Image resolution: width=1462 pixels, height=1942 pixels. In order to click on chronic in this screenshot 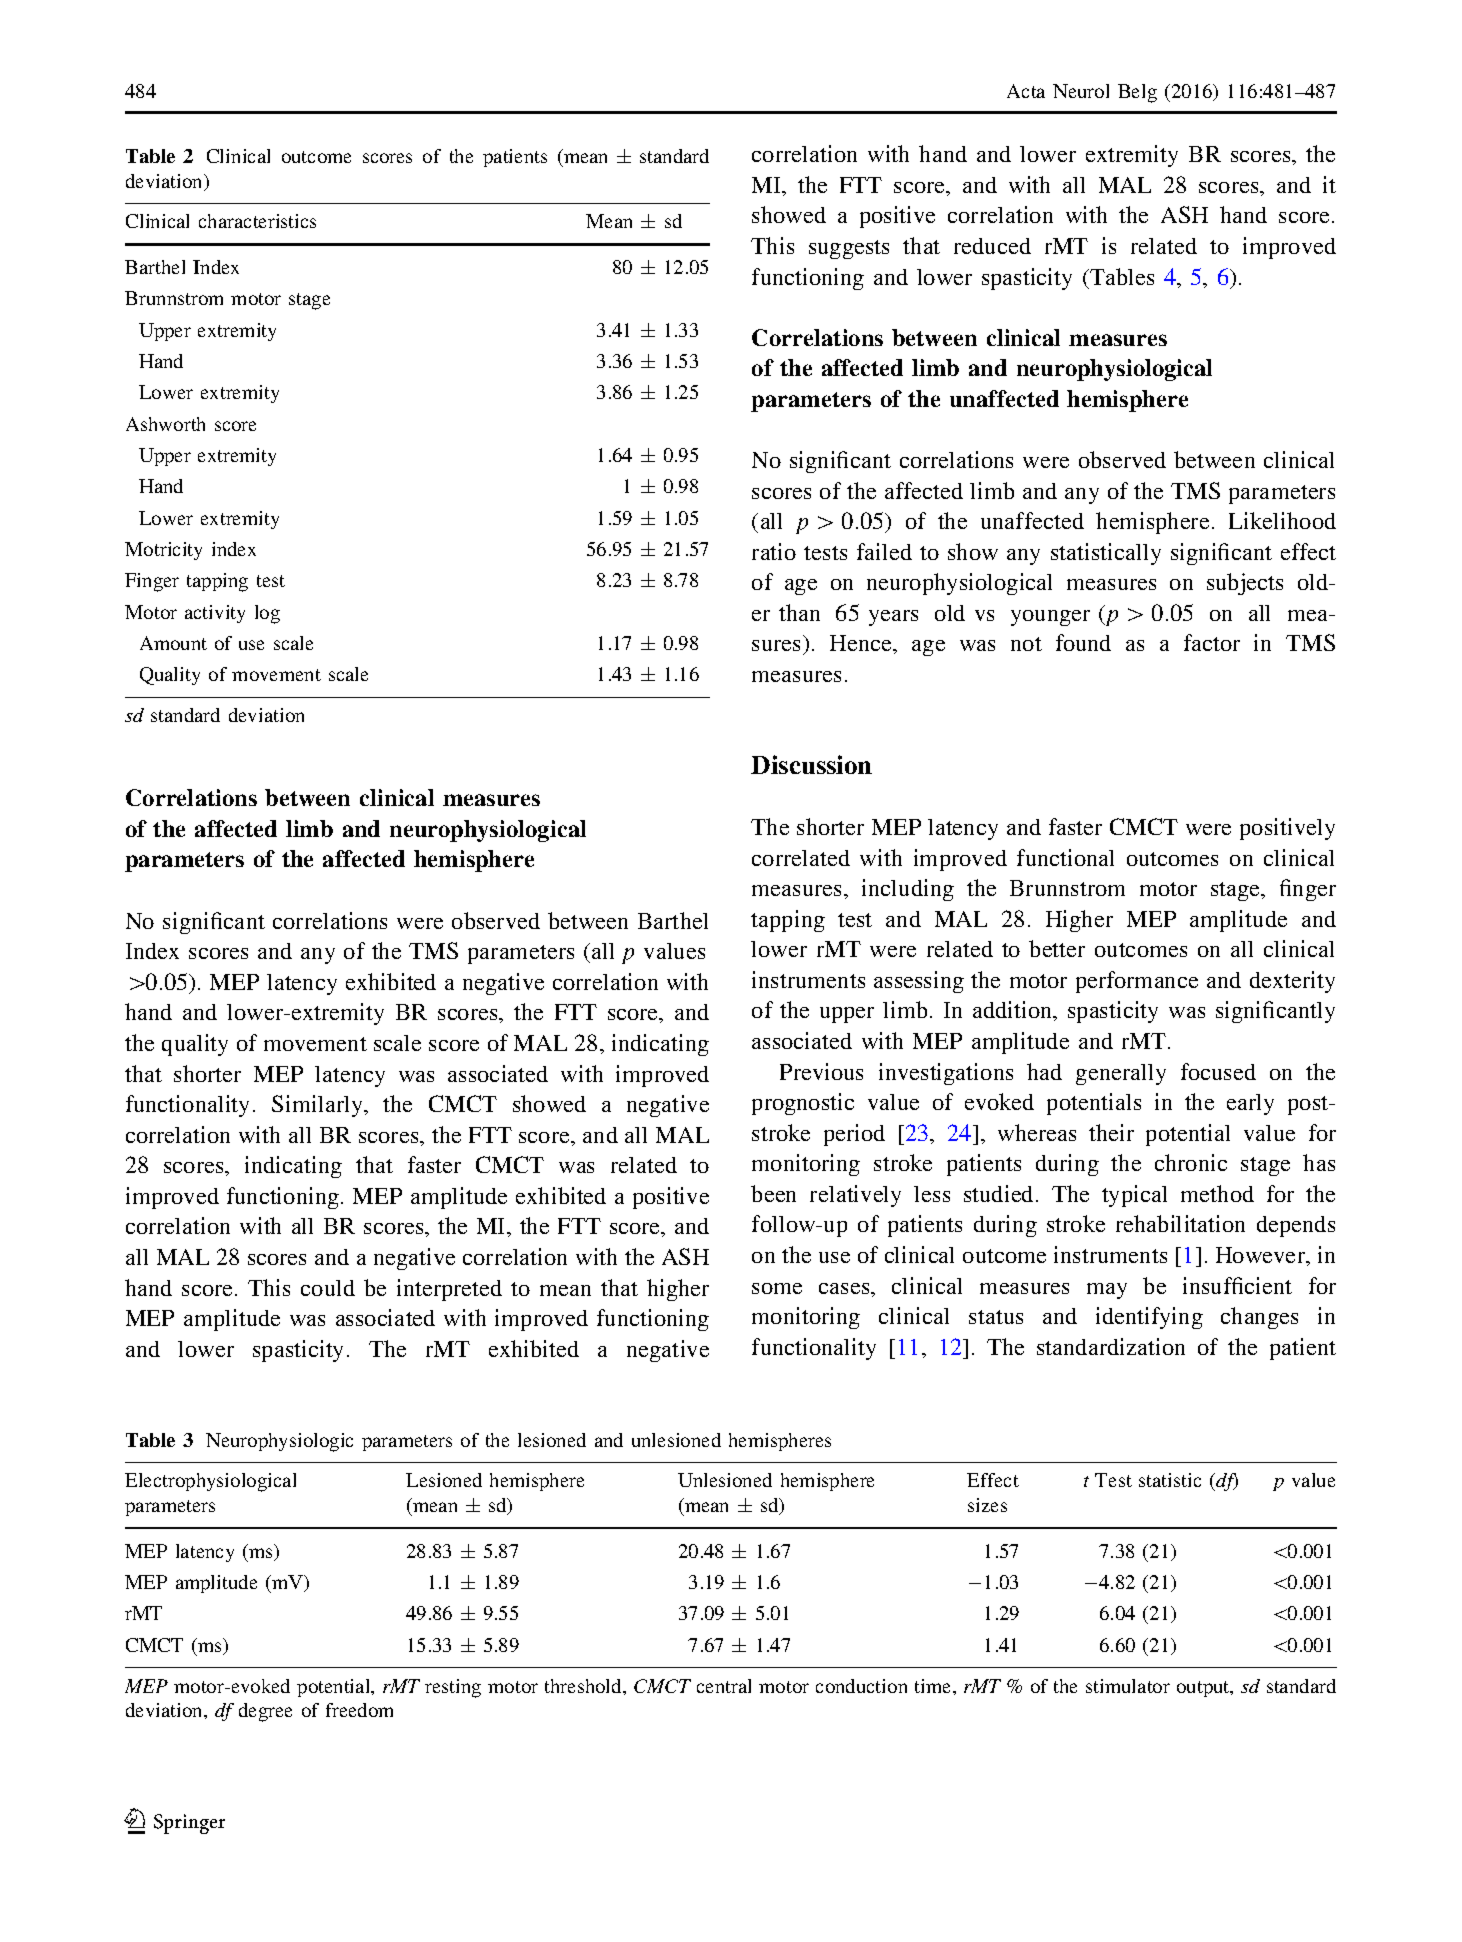, I will do `click(1191, 1162)`.
